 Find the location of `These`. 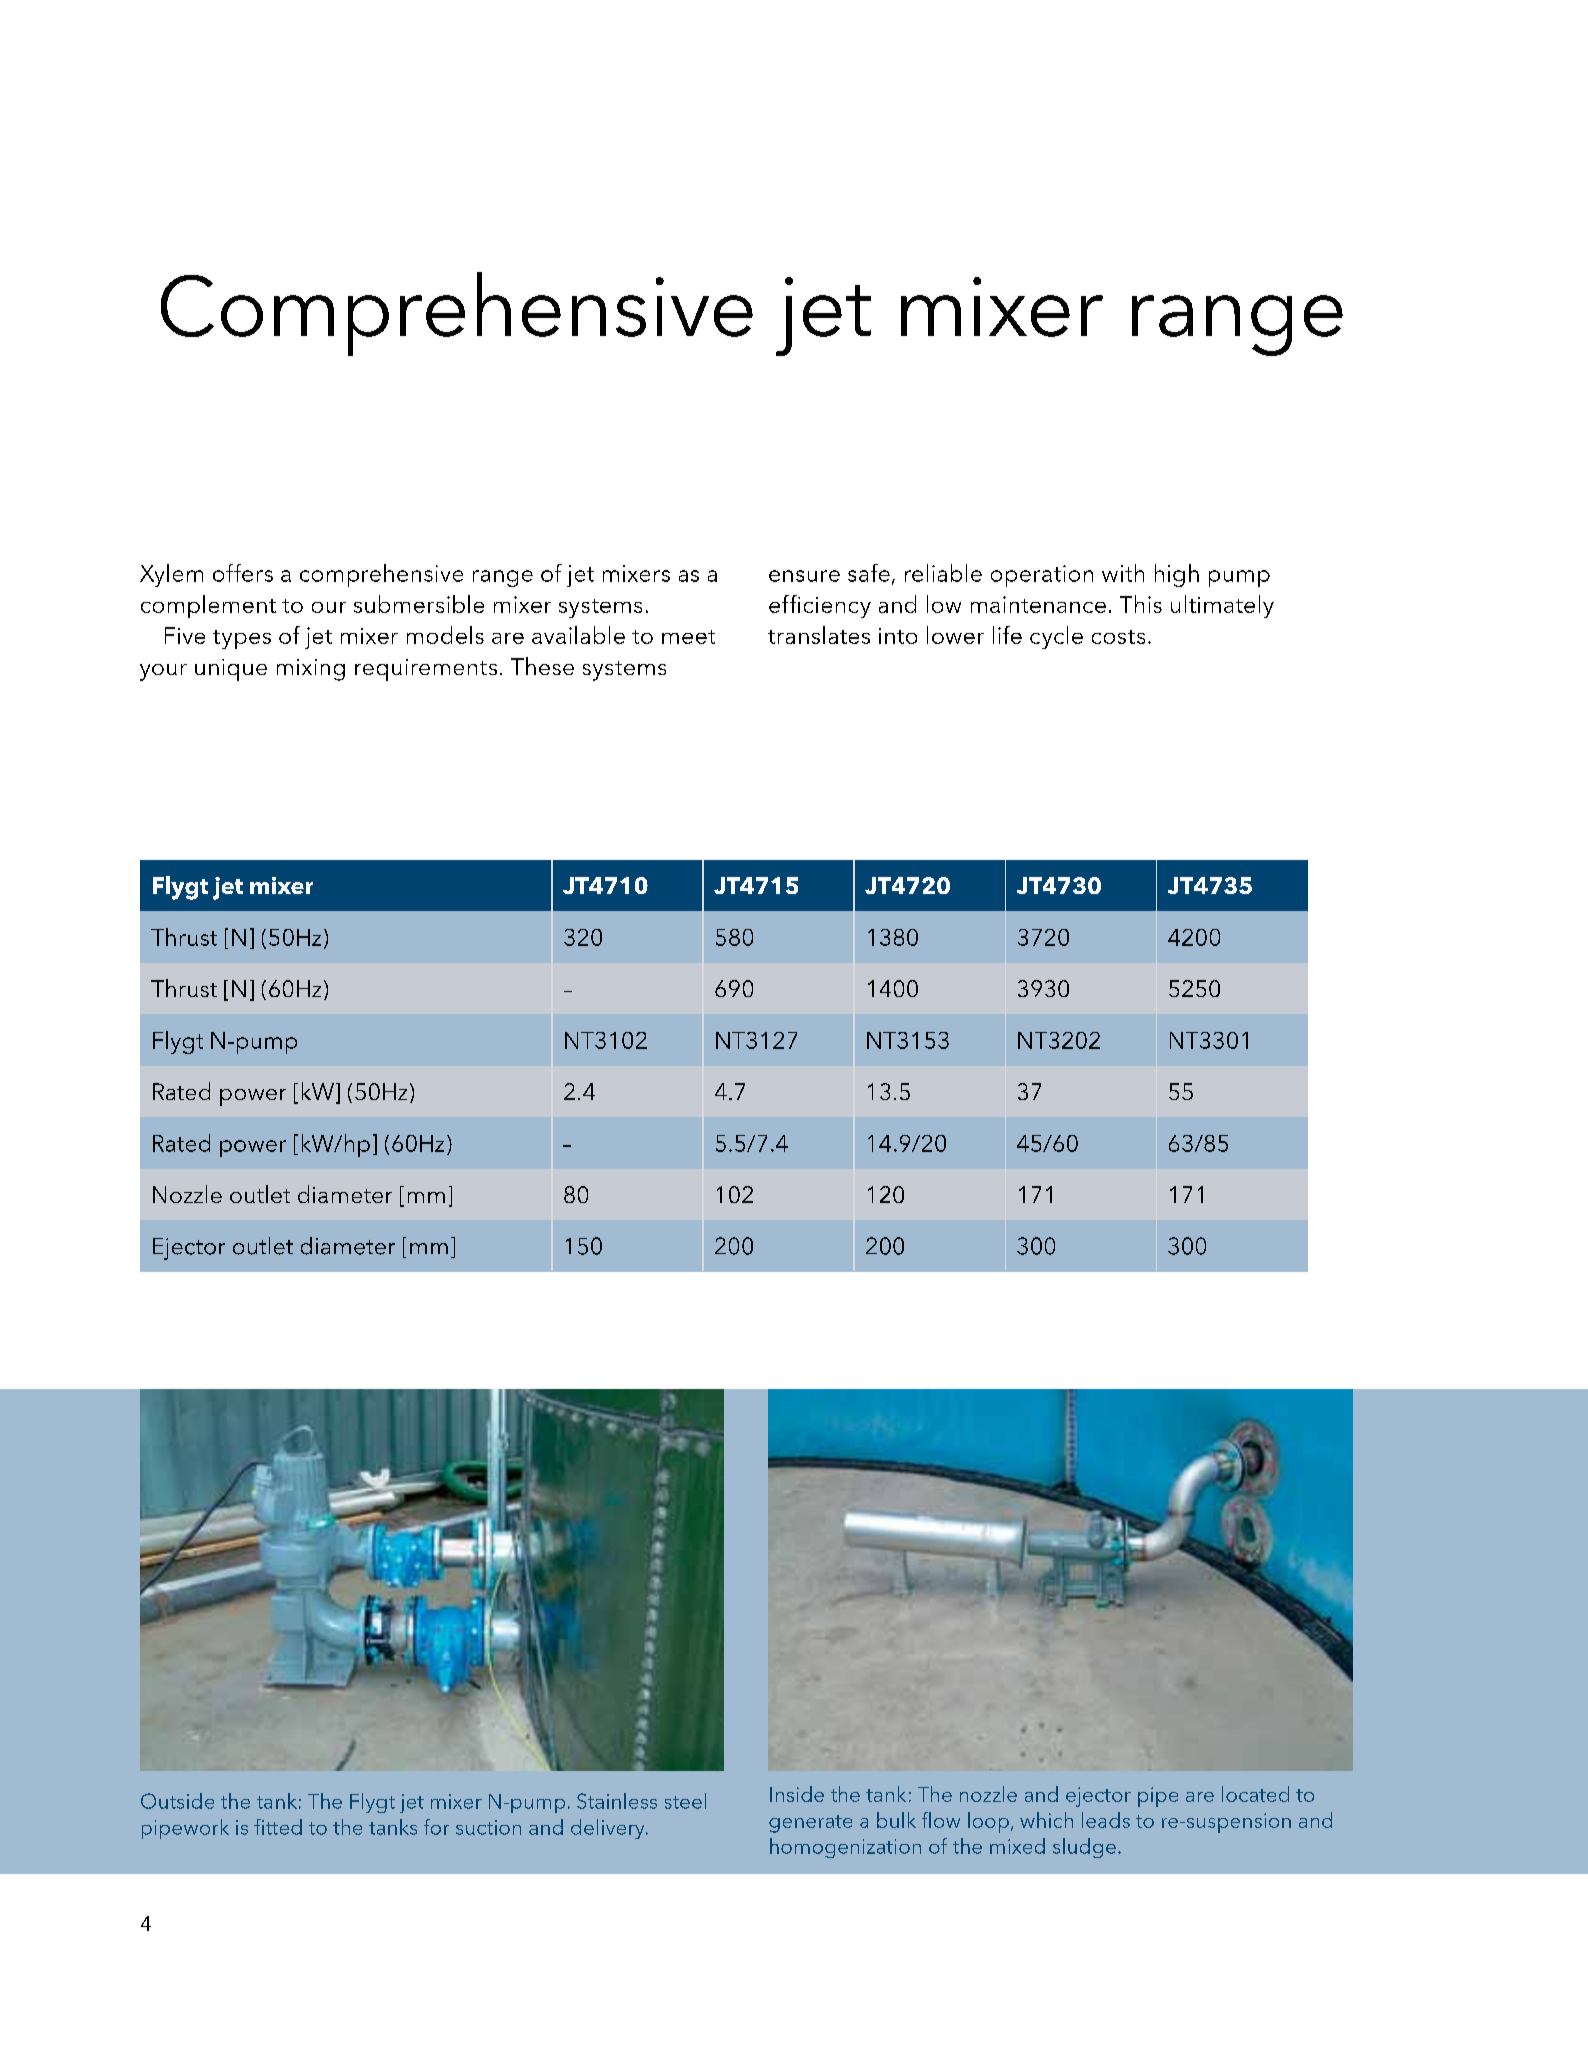

These is located at coordinates (542, 666).
